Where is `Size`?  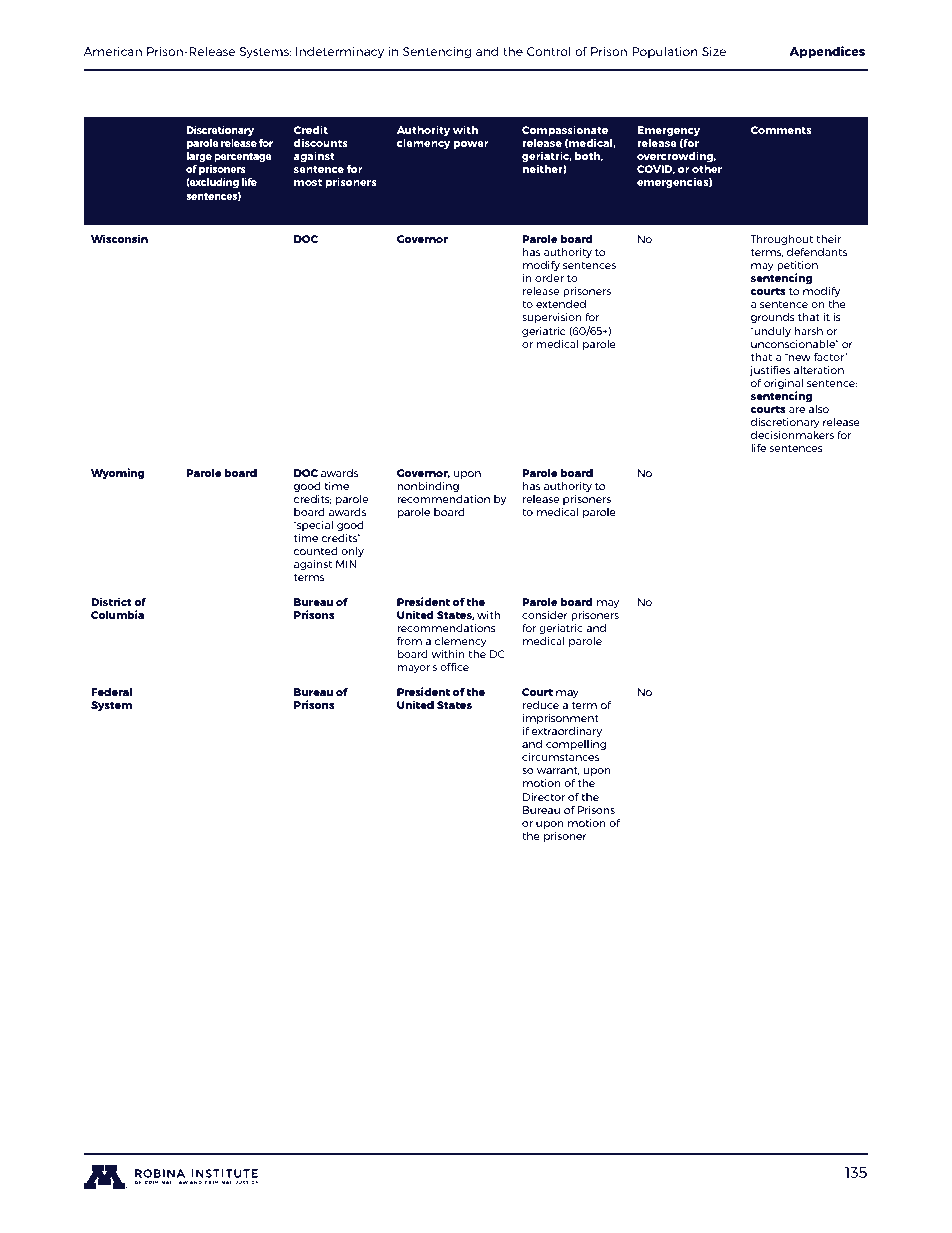 Size is located at coordinates (714, 51).
